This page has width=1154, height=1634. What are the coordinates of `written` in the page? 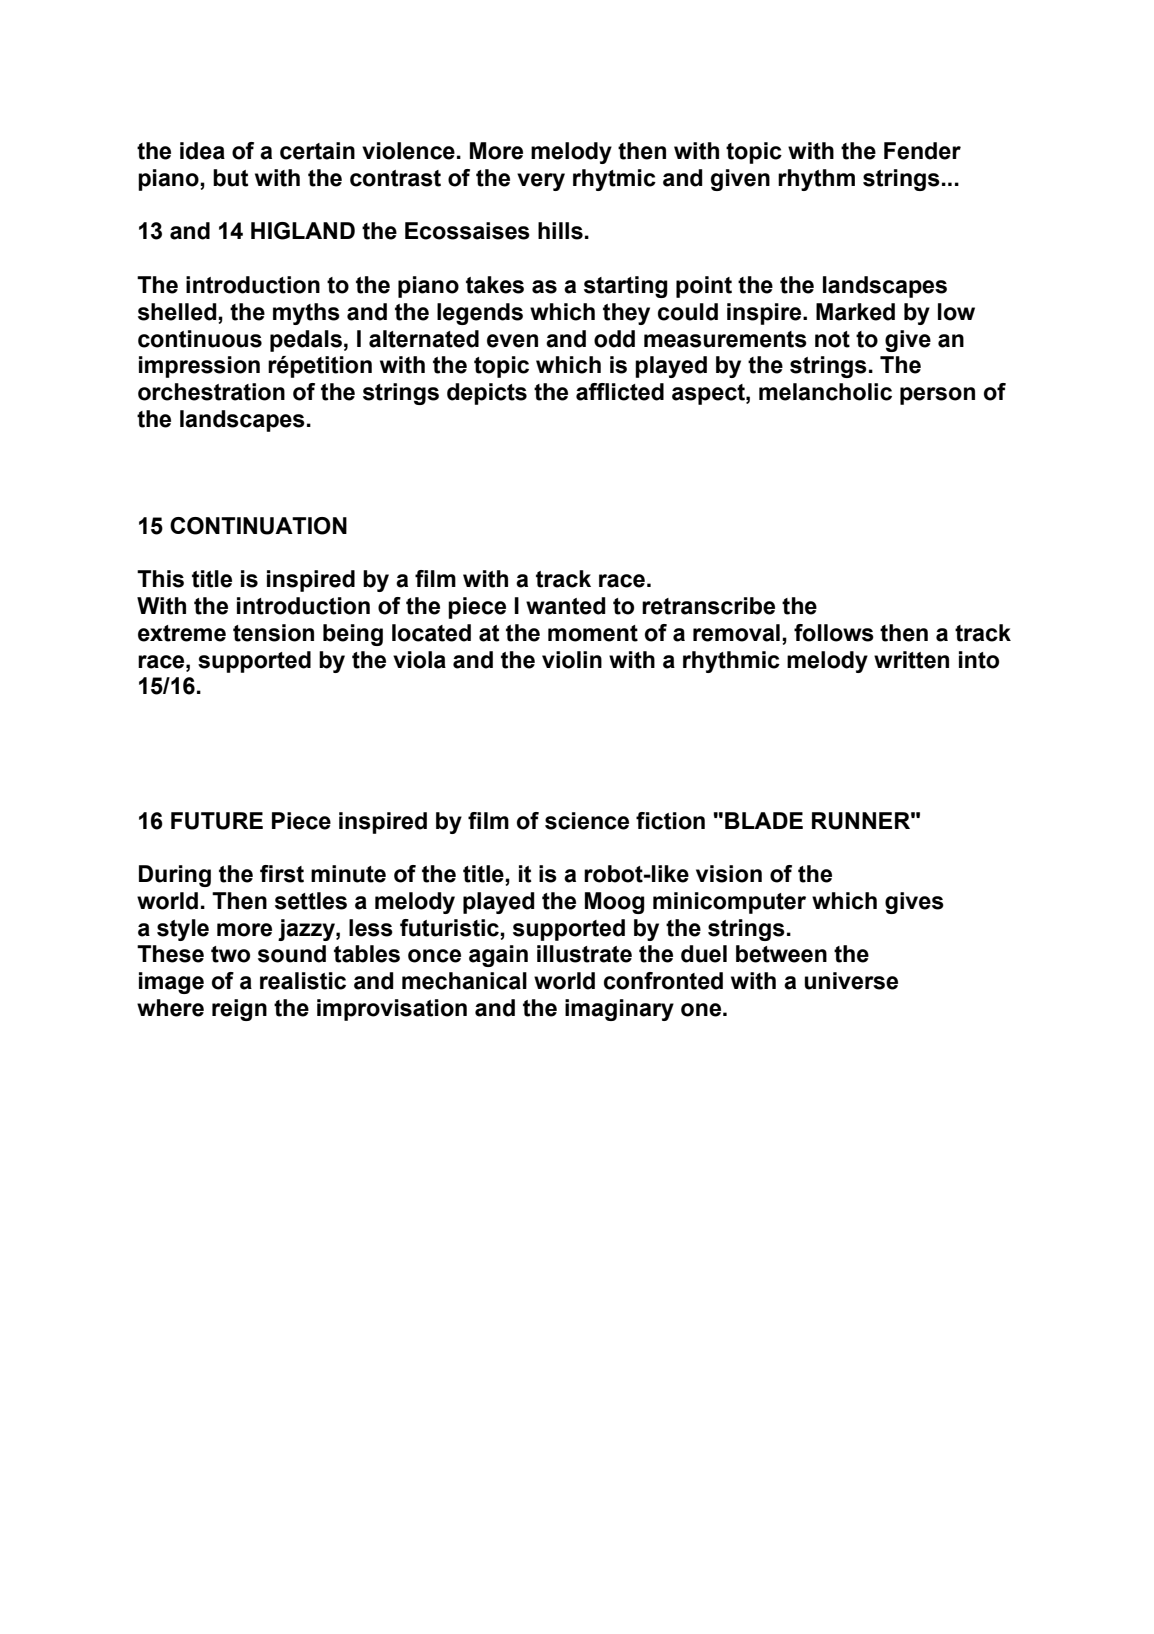 It's located at (911, 660).
